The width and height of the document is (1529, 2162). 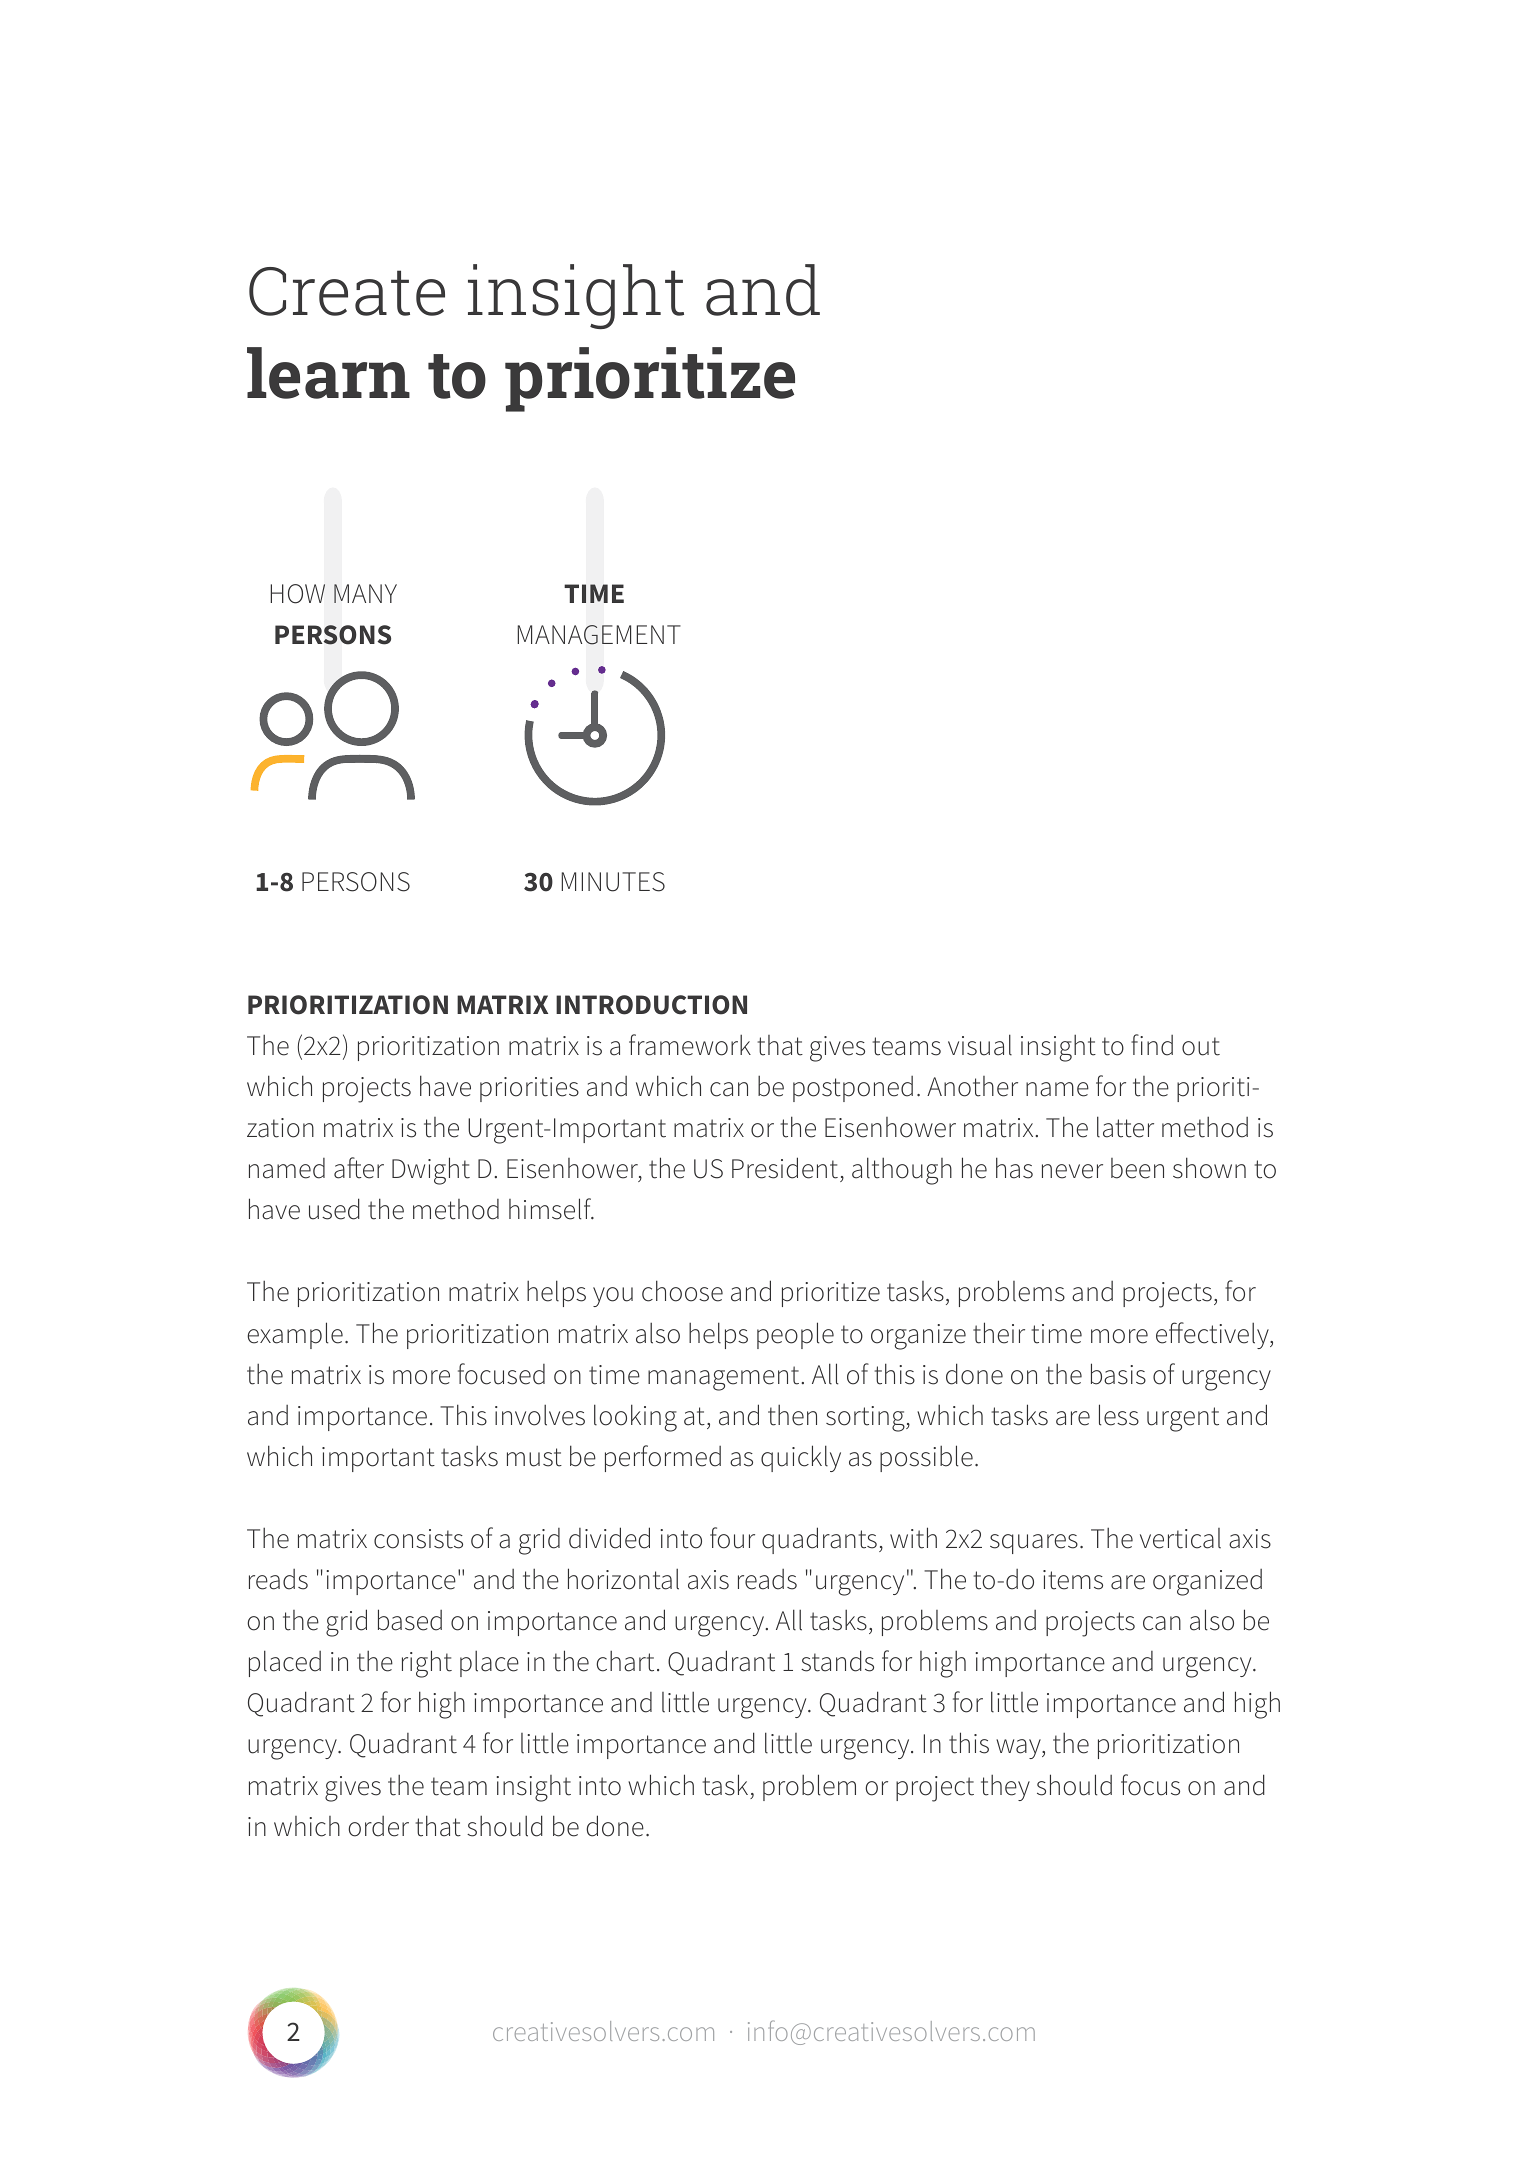 What do you see at coordinates (837, 1661) in the document?
I see `stands` at bounding box center [837, 1661].
